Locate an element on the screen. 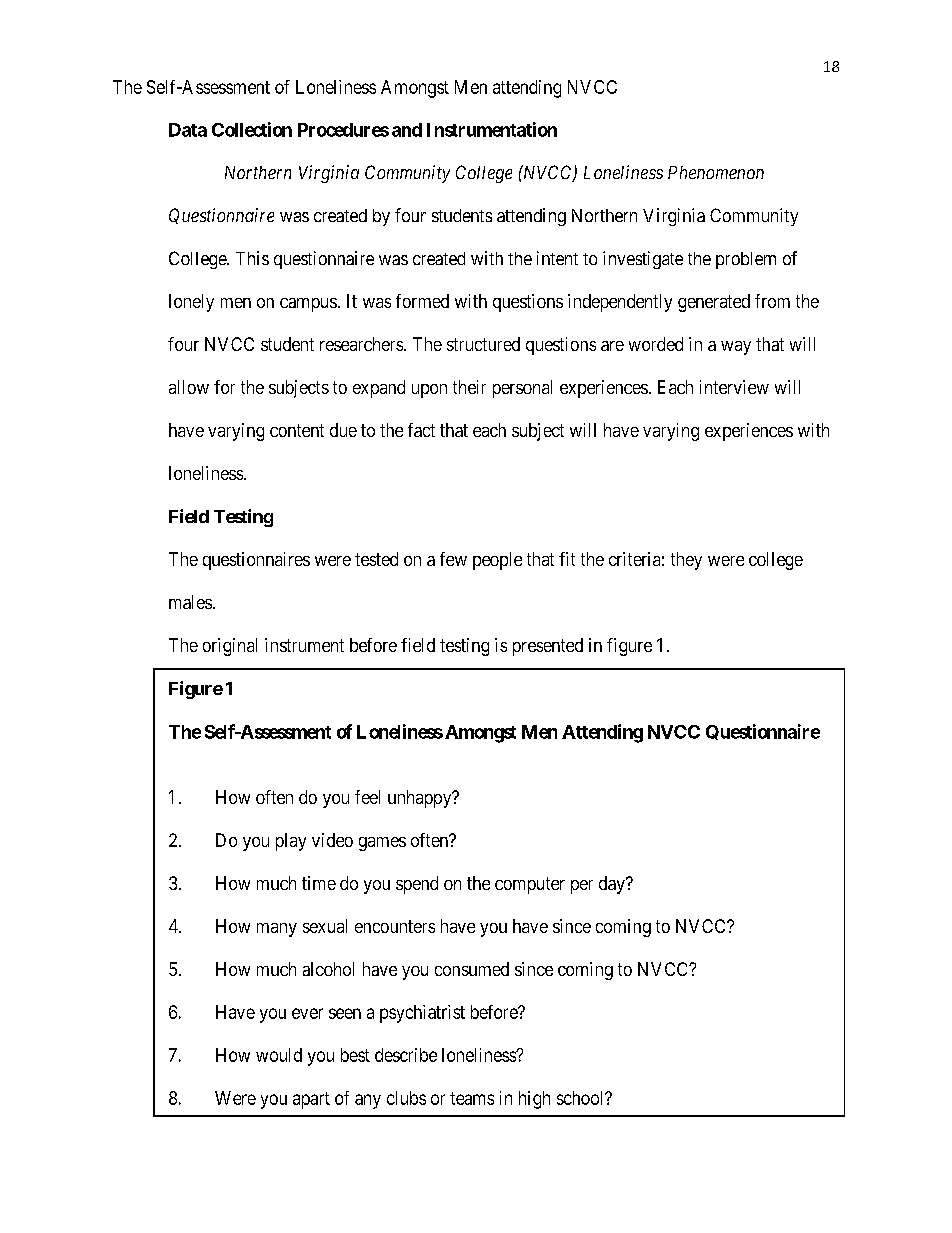  would is located at coordinates (279, 1055).
